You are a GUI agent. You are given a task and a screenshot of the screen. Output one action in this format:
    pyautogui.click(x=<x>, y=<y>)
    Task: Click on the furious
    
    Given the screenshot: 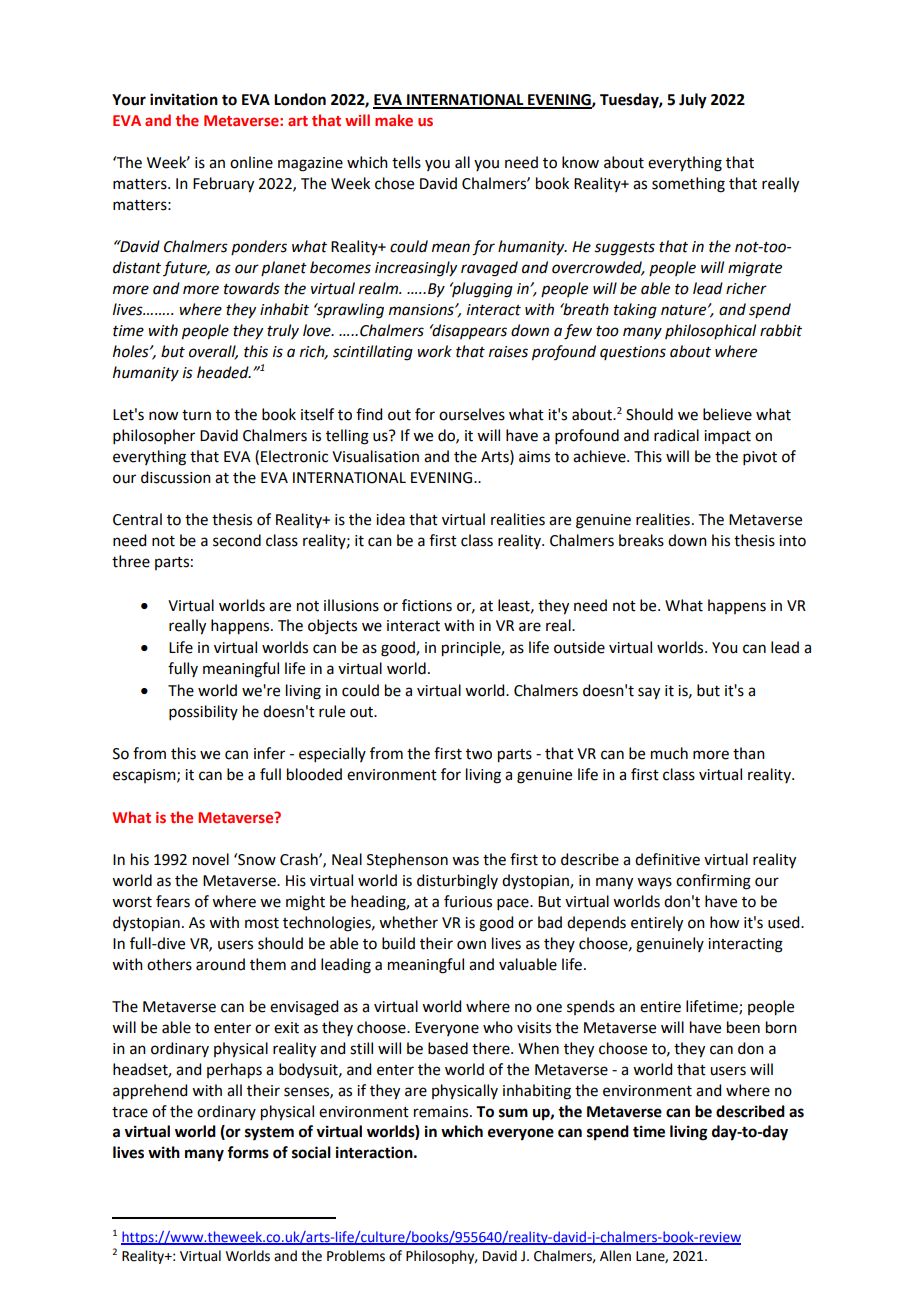 What is the action you would take?
    pyautogui.click(x=468, y=901)
